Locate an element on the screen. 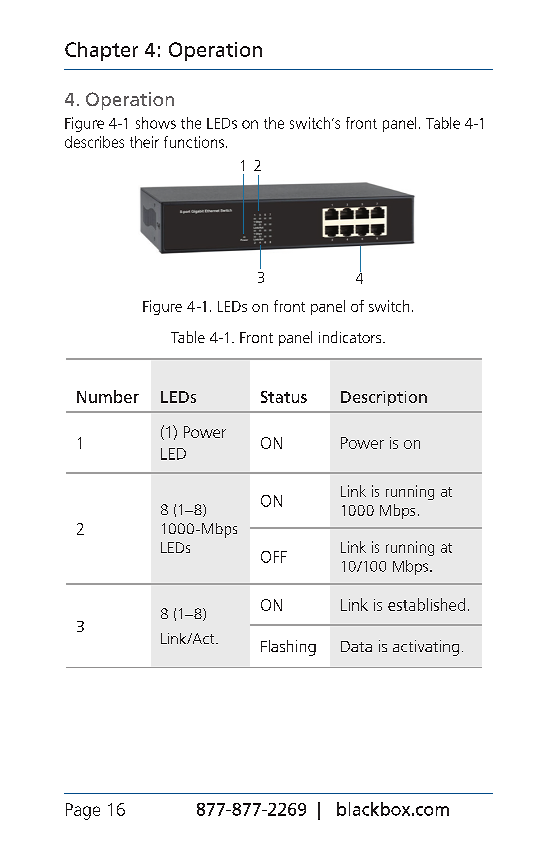 The image size is (557, 857). Data is located at coordinates (356, 646).
